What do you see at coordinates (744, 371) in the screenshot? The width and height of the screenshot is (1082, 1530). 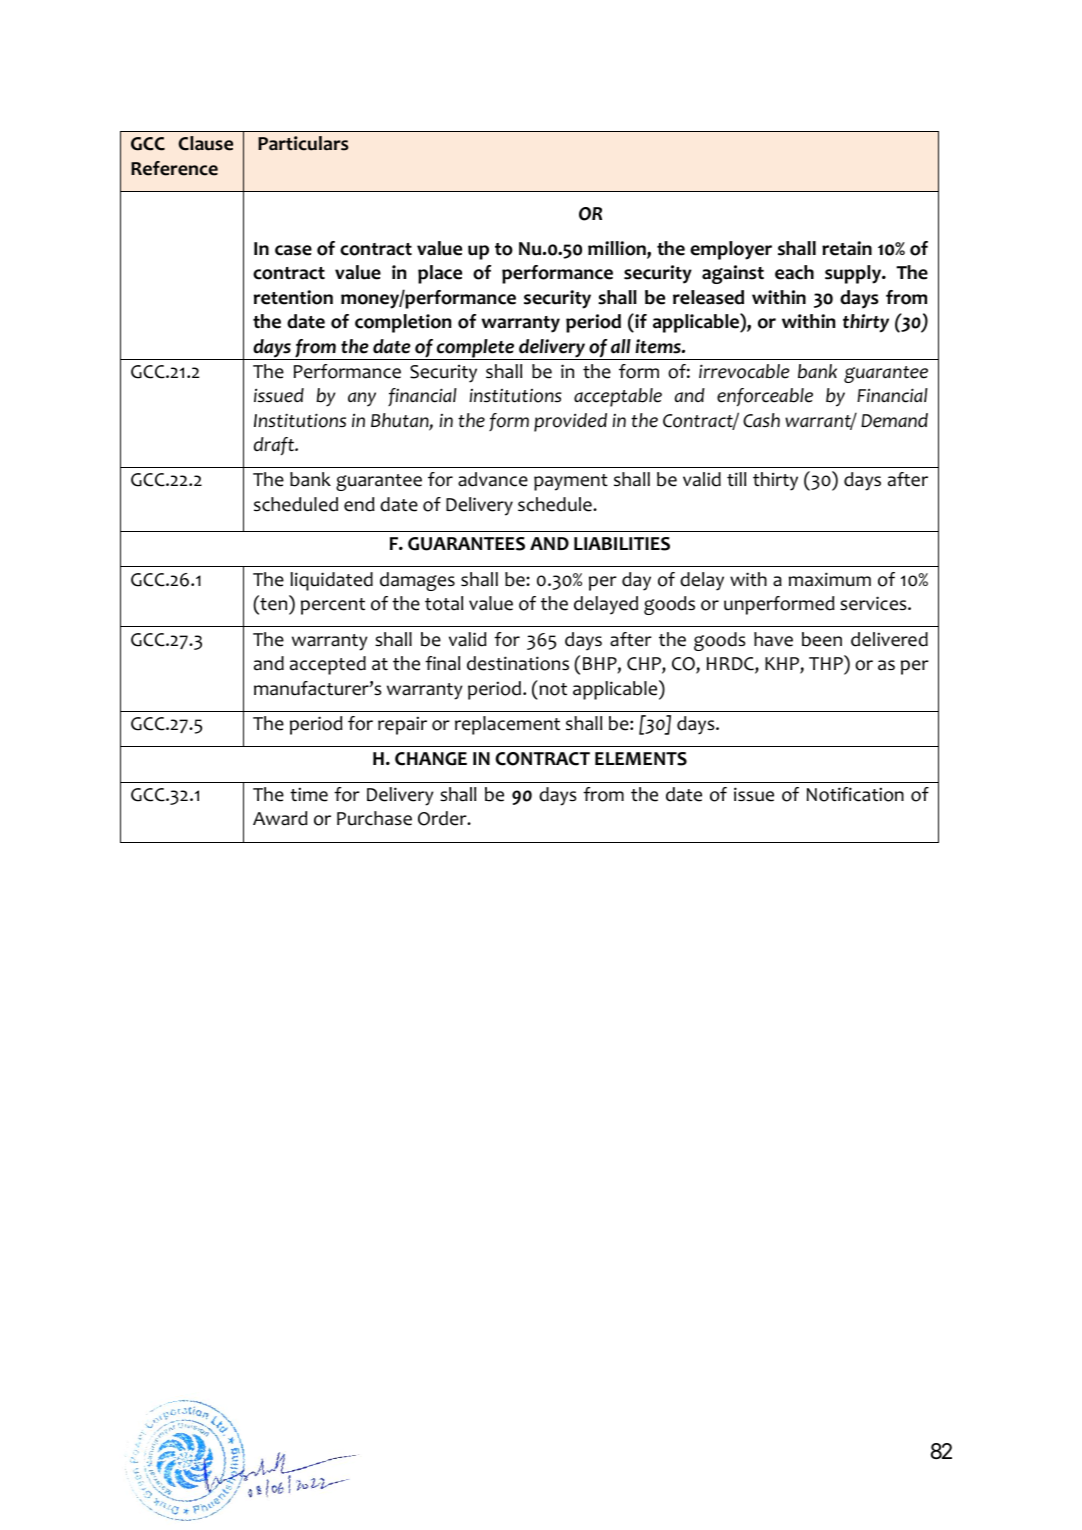 I see `irrevocable` at bounding box center [744, 371].
